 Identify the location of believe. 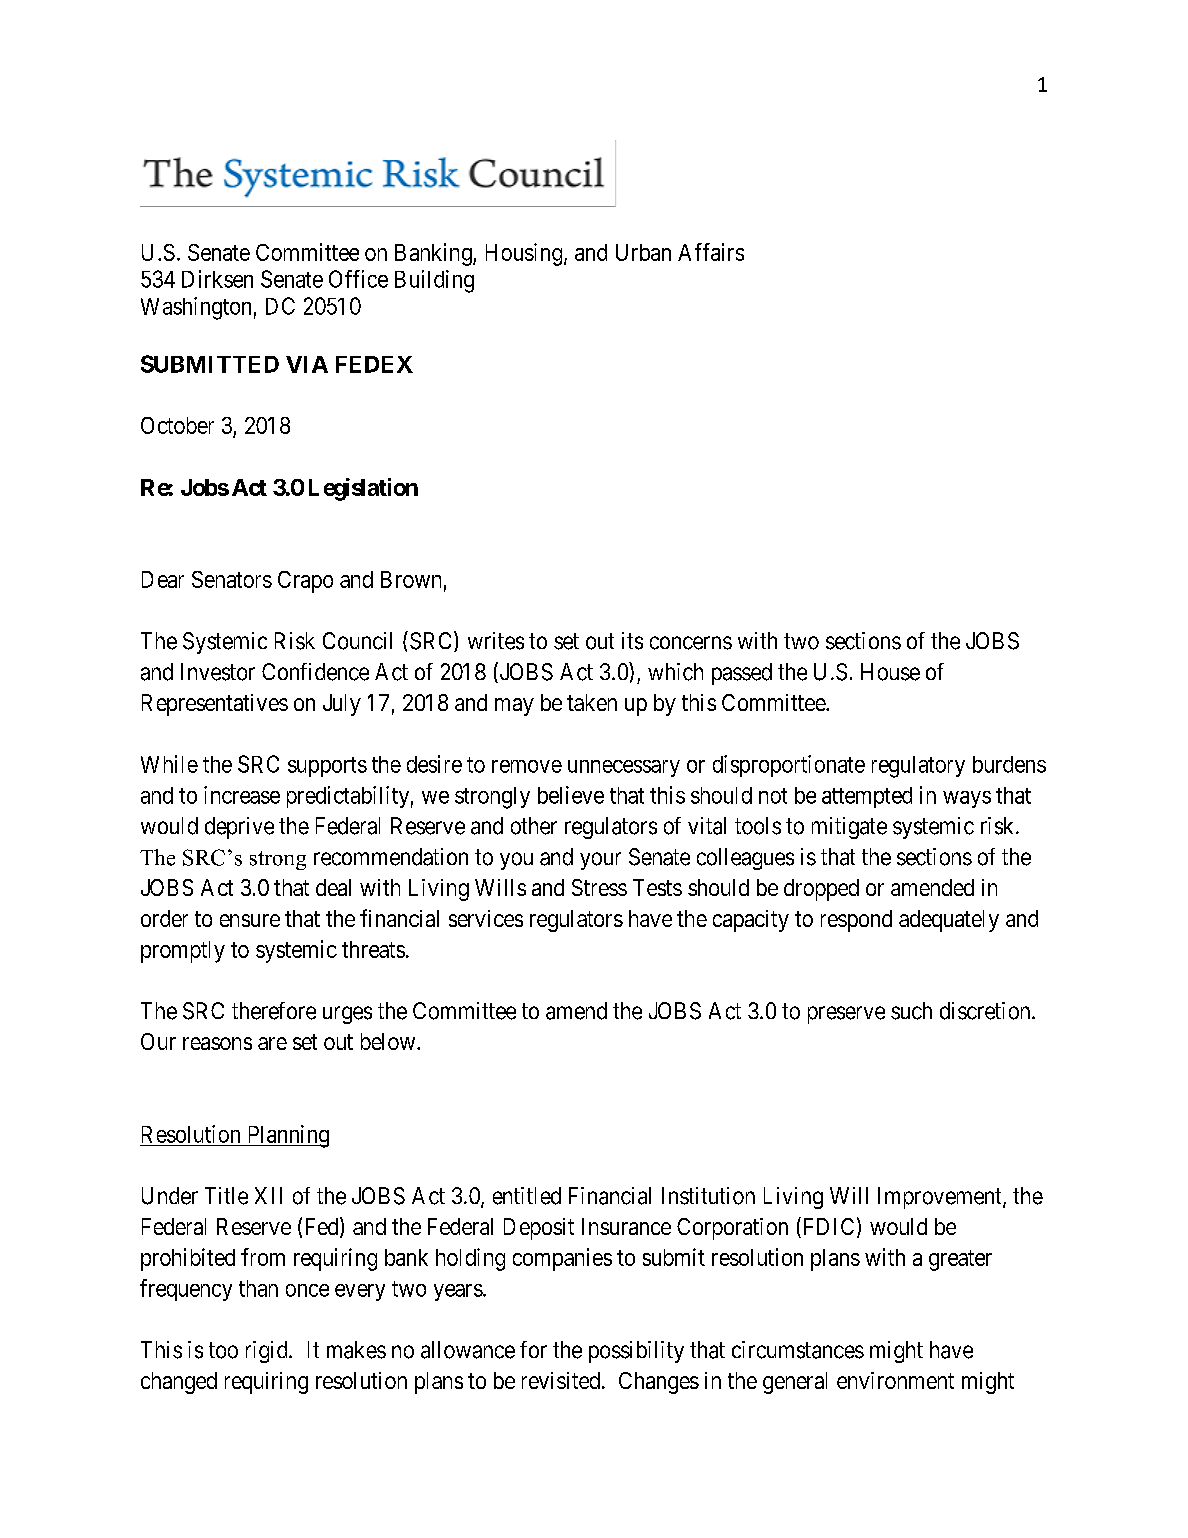
(571, 795).
